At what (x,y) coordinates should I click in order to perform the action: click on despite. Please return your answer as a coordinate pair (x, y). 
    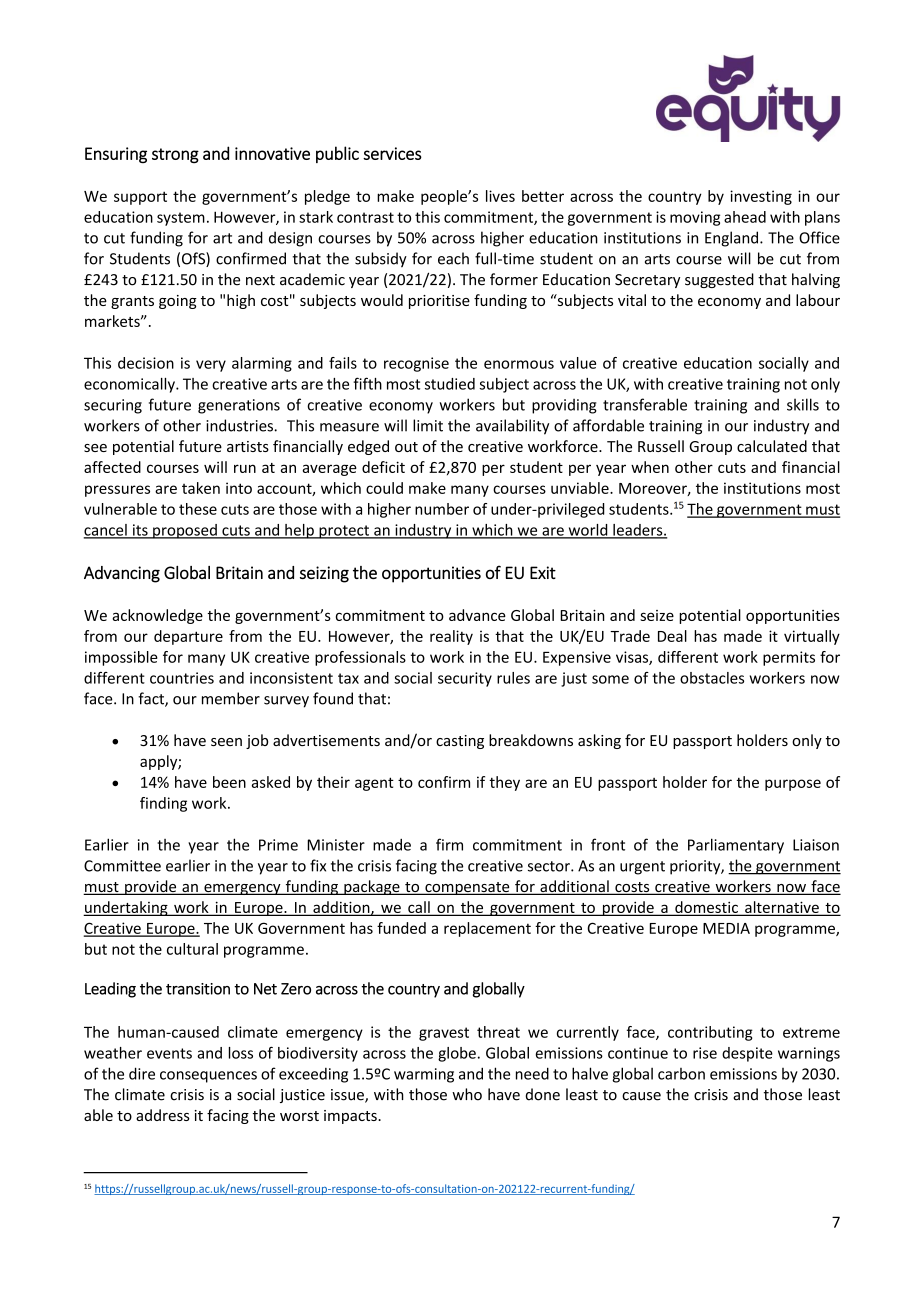
    Looking at the image, I should click on (747, 1054).
